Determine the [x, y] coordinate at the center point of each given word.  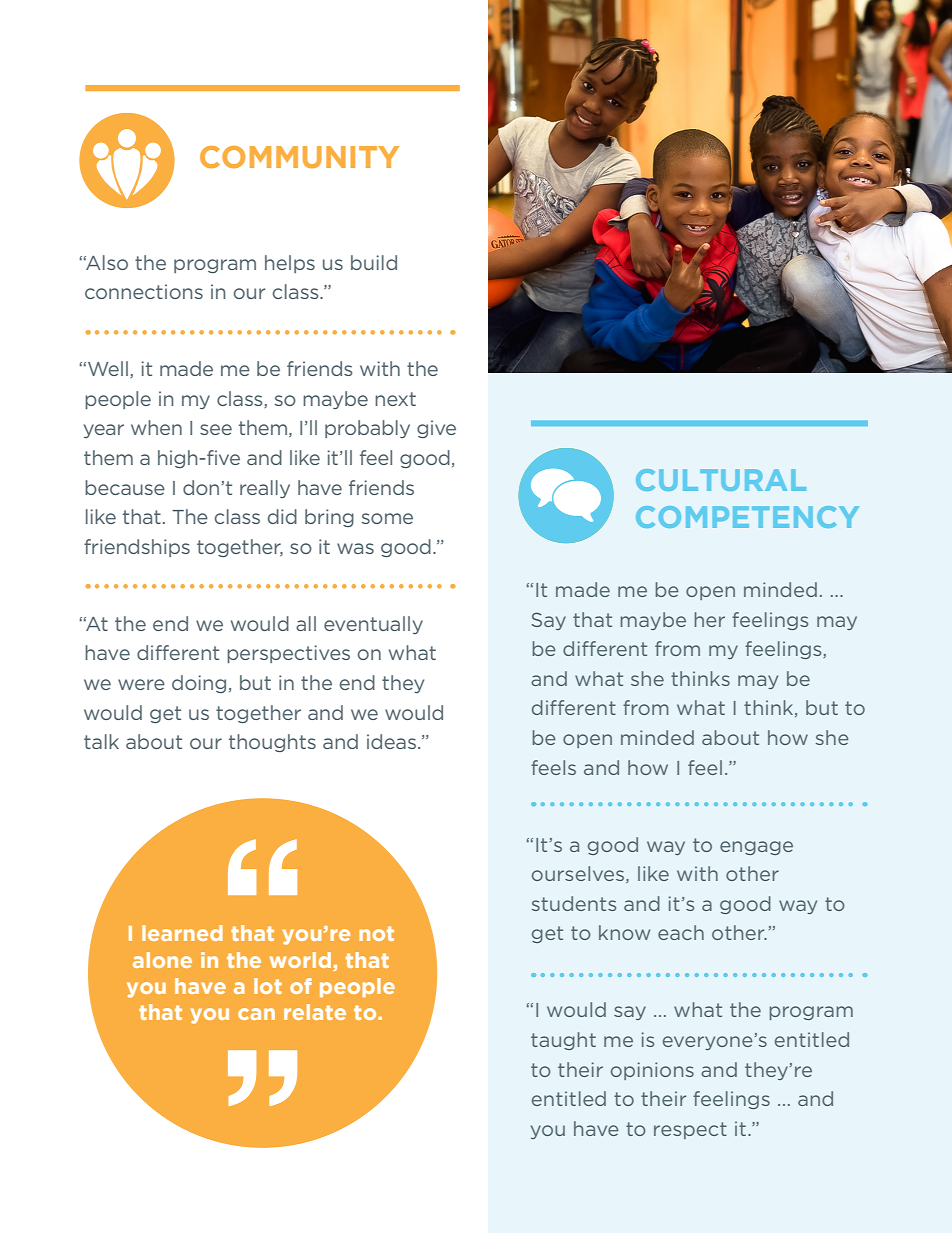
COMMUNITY [299, 157]
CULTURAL [721, 480]
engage [756, 848]
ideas [391, 741]
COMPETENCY [747, 517]
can [256, 1014]
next [395, 399]
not [376, 933]
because [125, 487]
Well [109, 369]
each [681, 932]
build [374, 262]
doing [199, 684]
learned [182, 933]
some [387, 518]
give [436, 429]
